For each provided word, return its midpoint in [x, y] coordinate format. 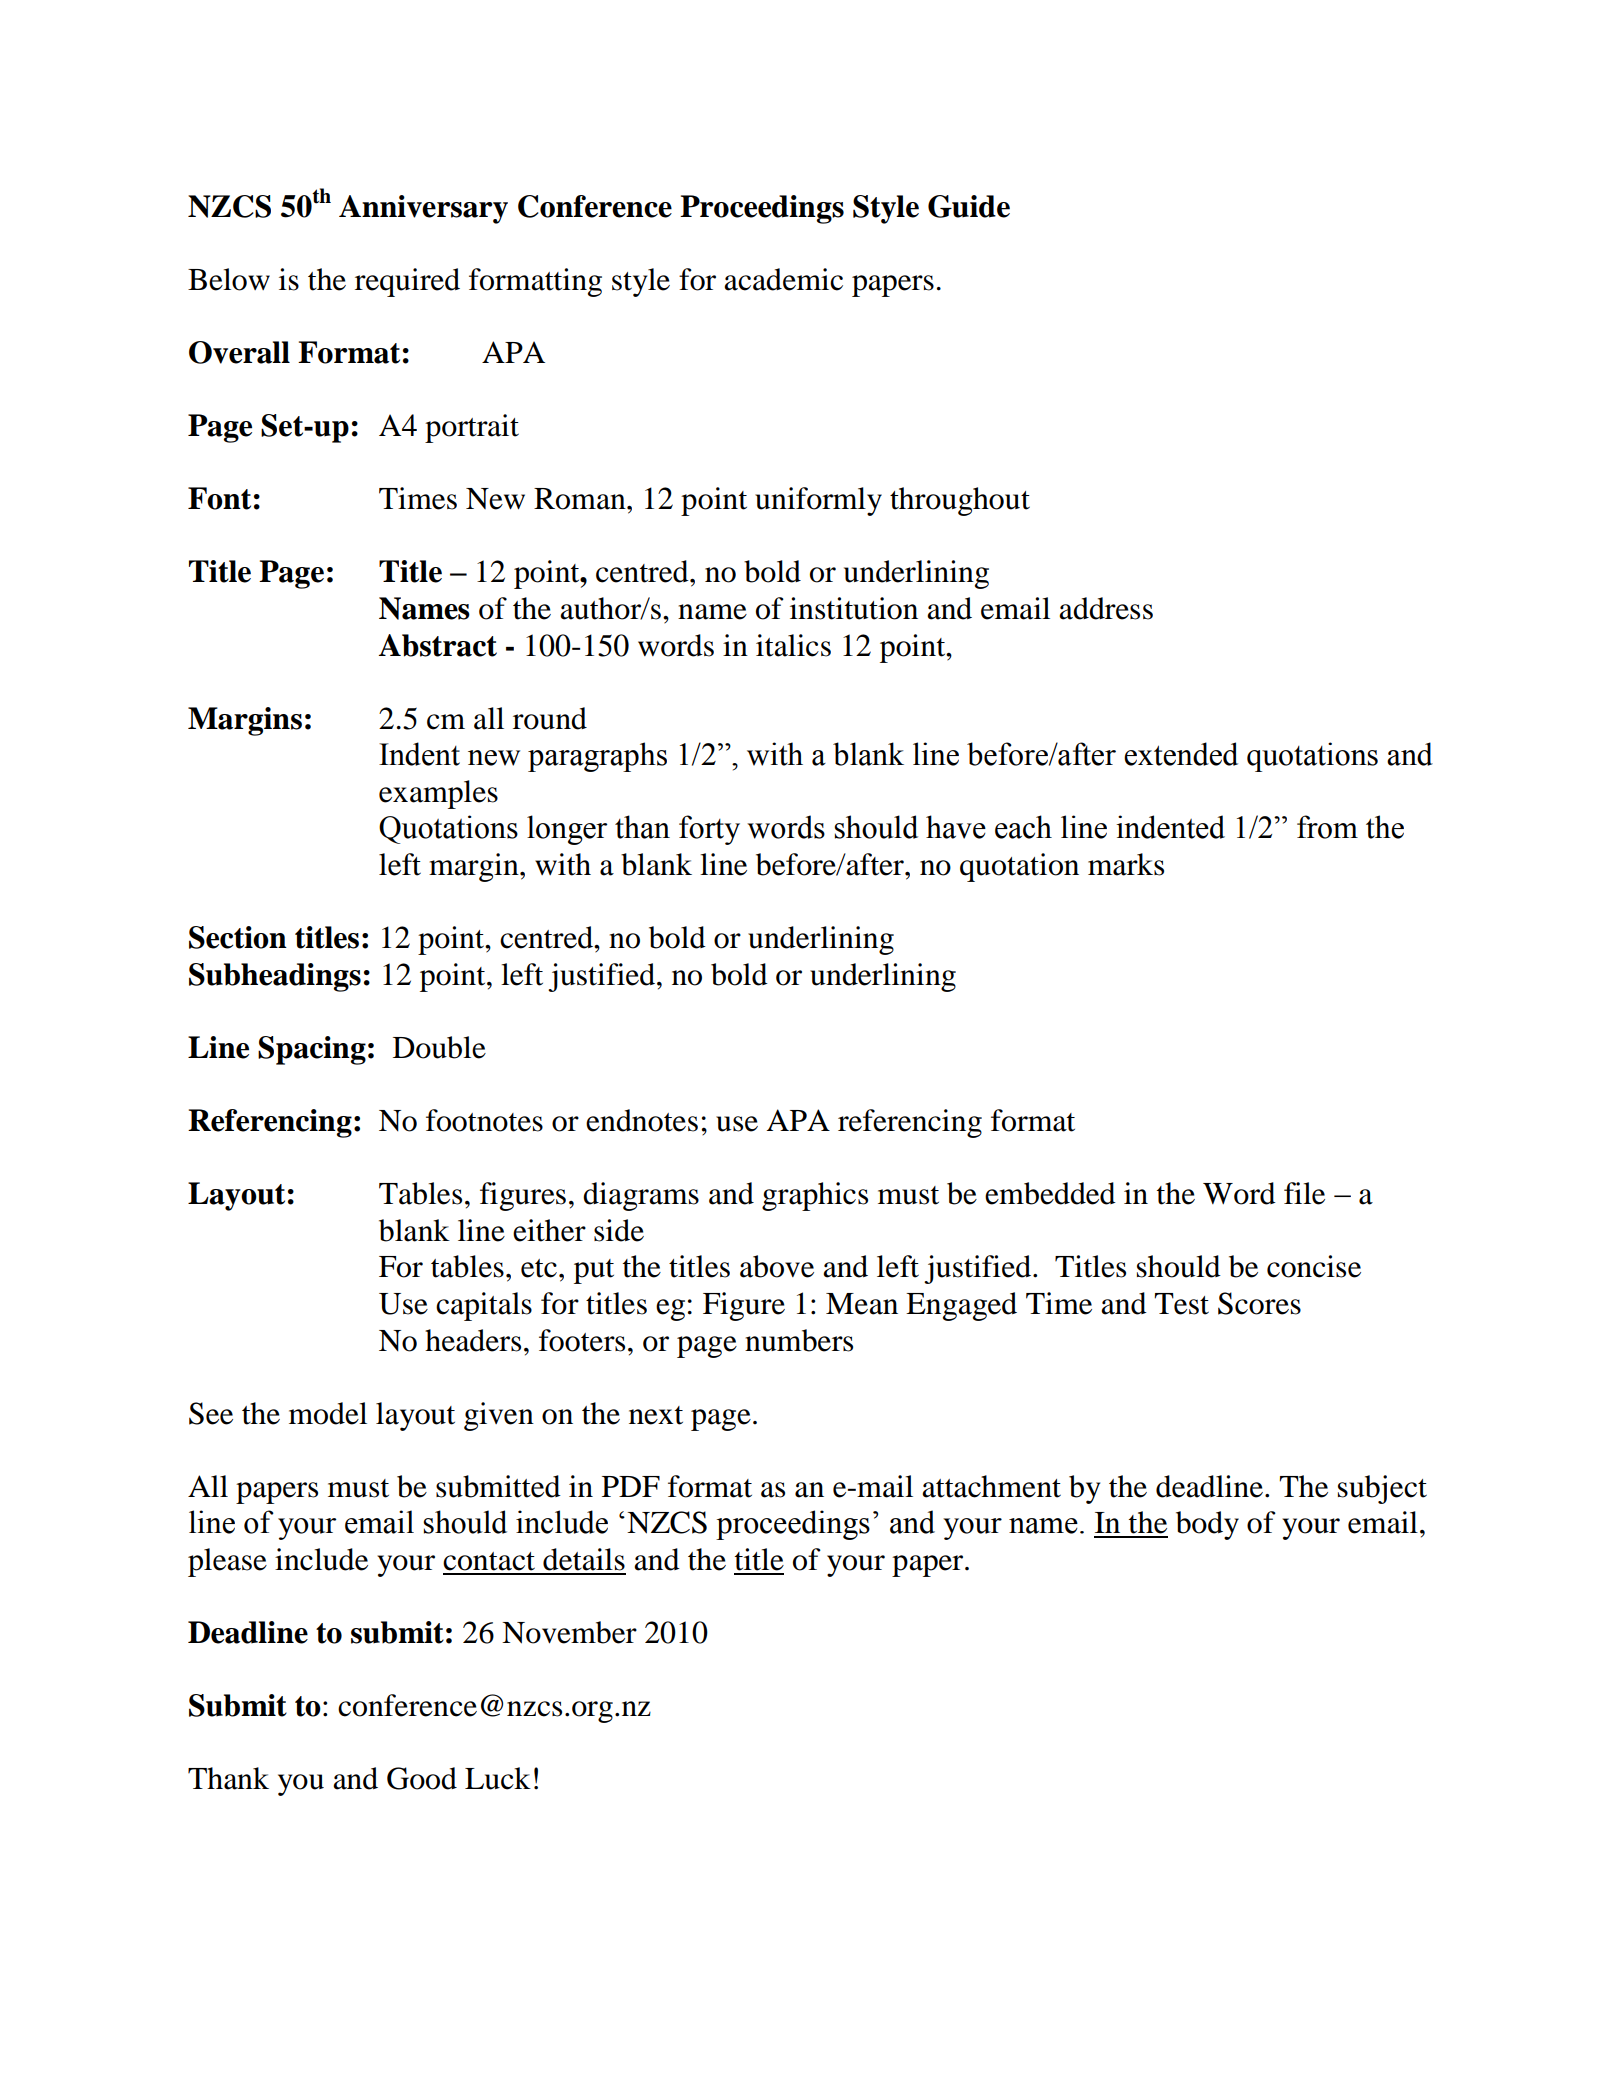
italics [793, 645]
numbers [799, 1340]
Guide [969, 206]
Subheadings [275, 977]
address [1106, 608]
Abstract [438, 645]
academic [783, 279]
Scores [1259, 1303]
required [407, 282]
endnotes [642, 1120]
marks [1126, 864]
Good [422, 1778]
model [328, 1413]
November [569, 1632]
